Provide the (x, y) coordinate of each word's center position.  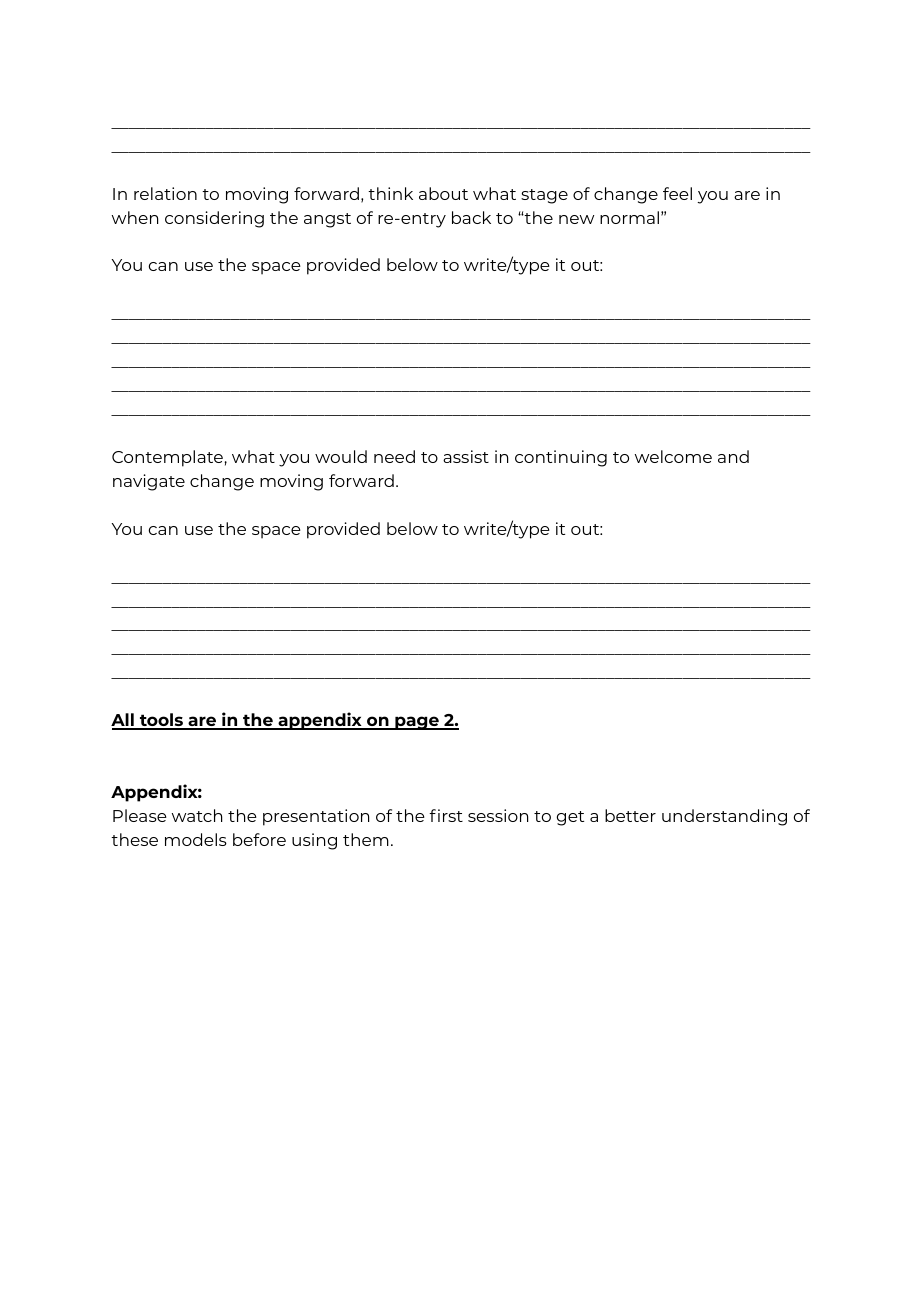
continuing (561, 458)
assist (466, 456)
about (443, 193)
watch (197, 815)
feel (677, 193)
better (630, 815)
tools (161, 721)
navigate (149, 482)
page (417, 723)
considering (214, 219)
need (394, 456)
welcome (673, 456)
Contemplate (167, 458)
